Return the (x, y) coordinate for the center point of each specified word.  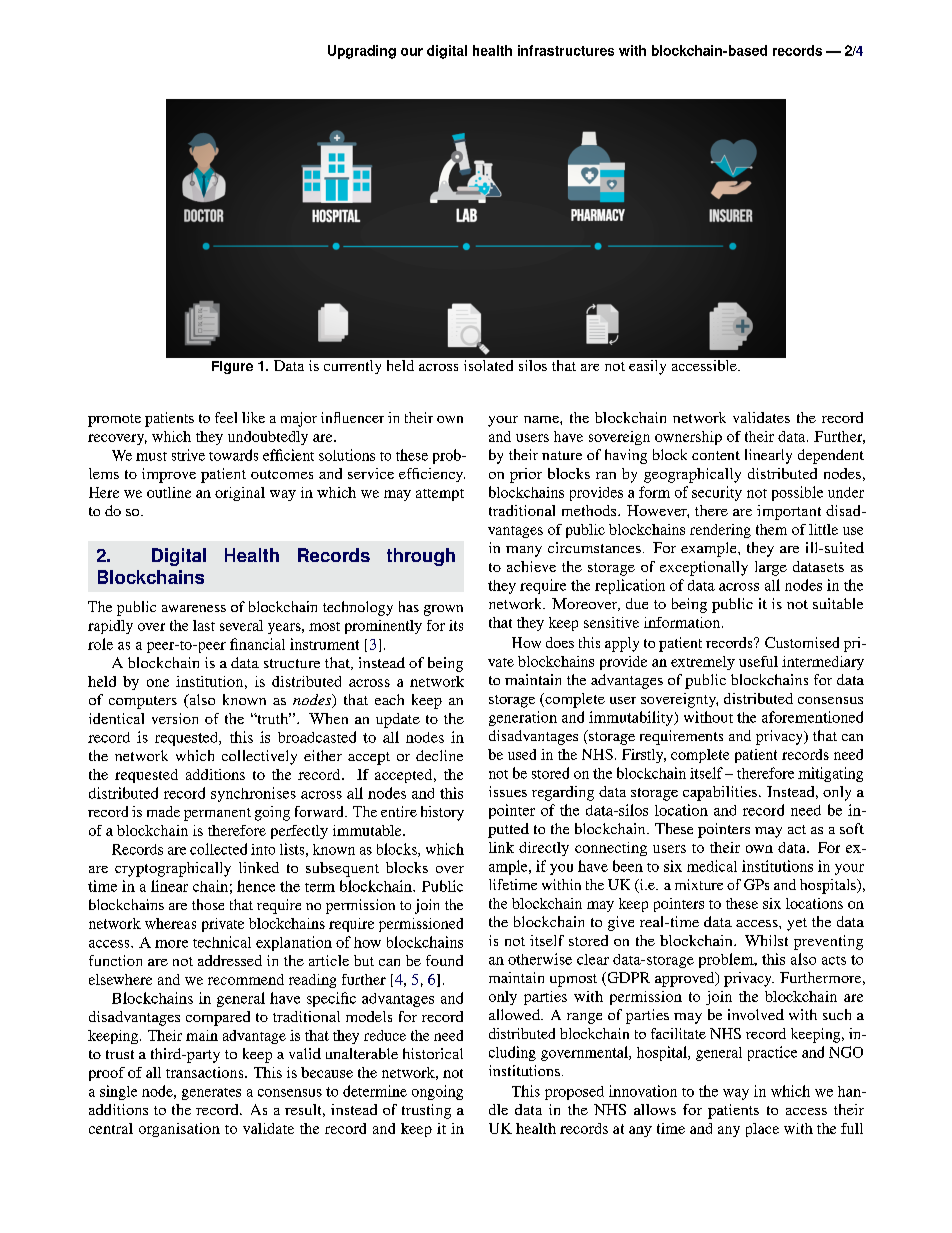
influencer (352, 417)
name (542, 419)
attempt (440, 495)
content (716, 455)
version (175, 718)
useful (758, 661)
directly (544, 849)
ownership (688, 438)
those (208, 904)
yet (797, 924)
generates (211, 1094)
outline (169, 492)
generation (523, 718)
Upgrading (362, 52)
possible (797, 493)
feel (226, 417)
